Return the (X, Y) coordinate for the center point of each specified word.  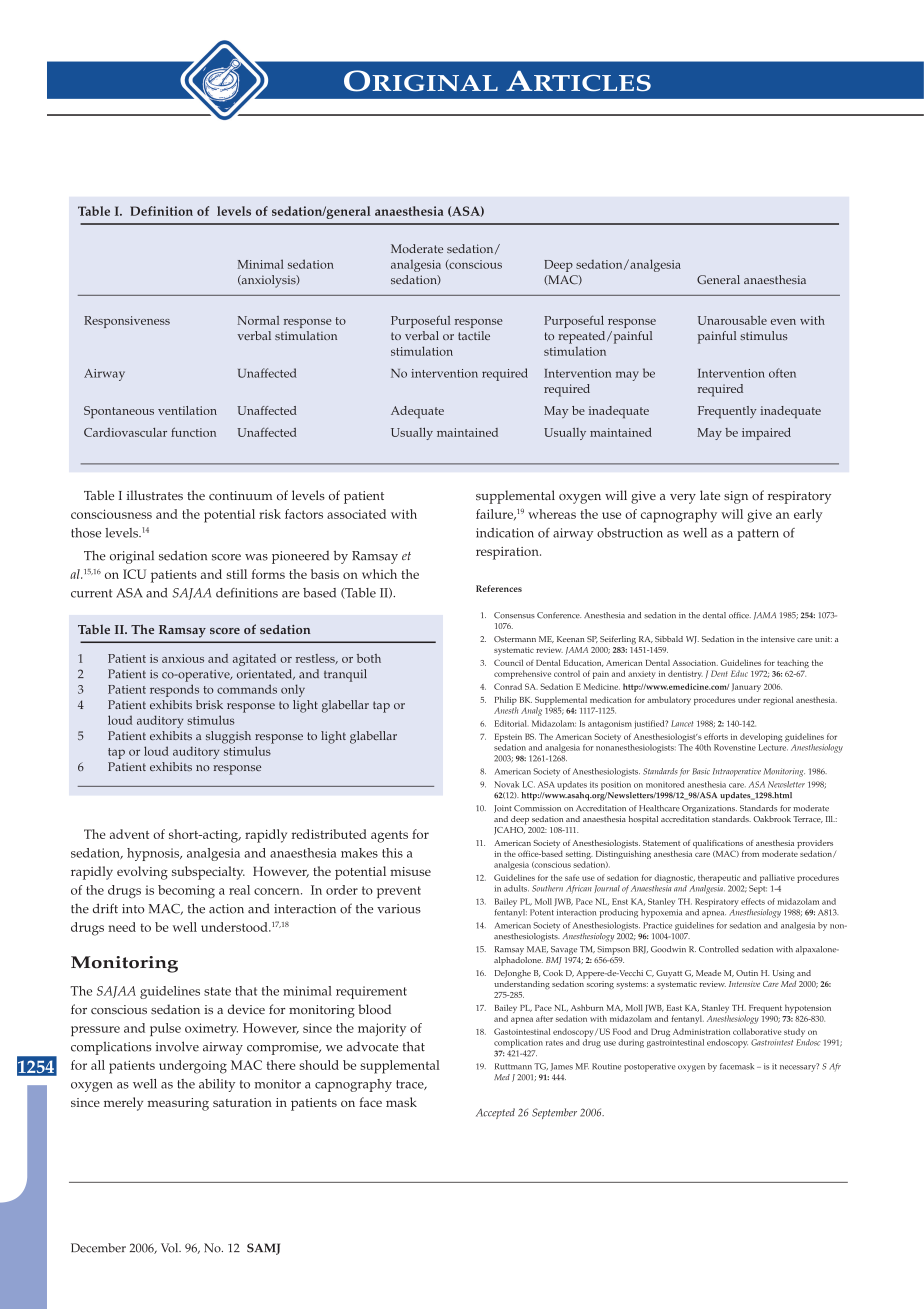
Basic (701, 771)
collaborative (757, 1031)
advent (129, 834)
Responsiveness (127, 322)
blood (374, 1009)
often (782, 373)
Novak (506, 784)
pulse (165, 1029)
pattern (758, 535)
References (499, 588)
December (98, 1248)
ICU (134, 574)
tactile (474, 335)
